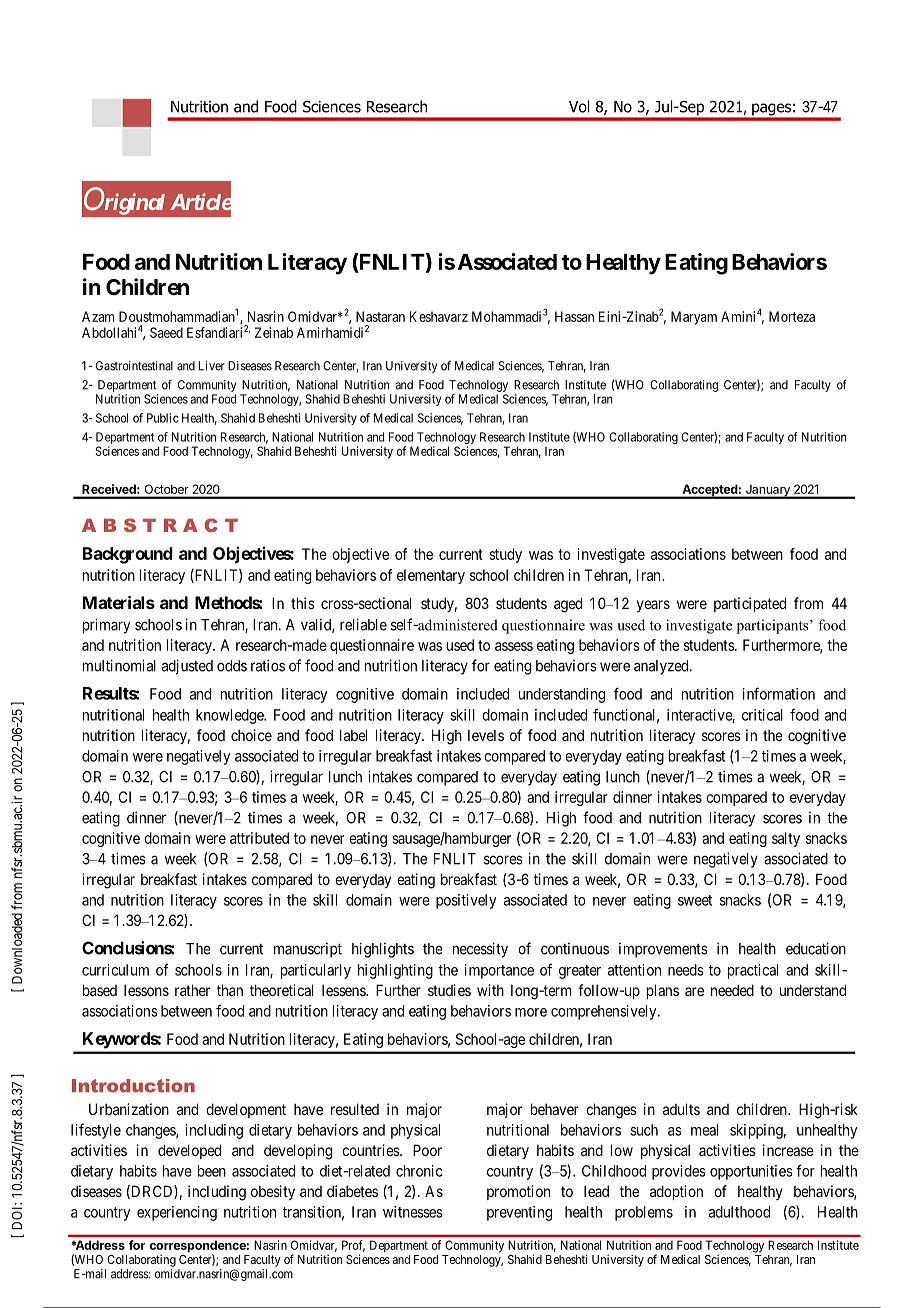  Describe the element at coordinates (694, 318) in the image. I see `Maryam` at that location.
